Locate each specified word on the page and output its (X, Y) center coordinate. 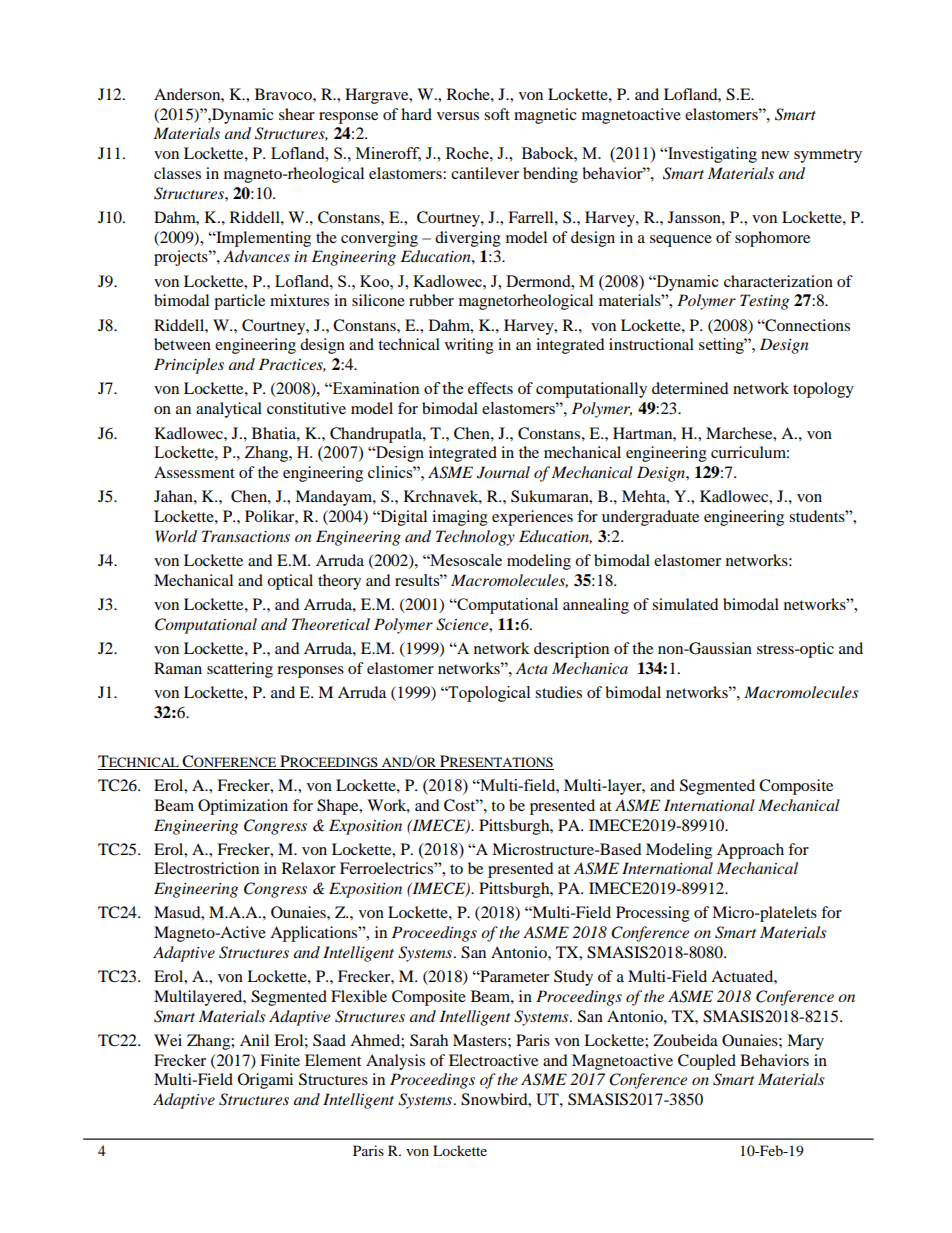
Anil (254, 1040)
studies (558, 692)
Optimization (243, 807)
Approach (750, 851)
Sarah (429, 1040)
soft (497, 114)
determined (690, 388)
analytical (229, 410)
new (775, 155)
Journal (503, 472)
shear (297, 114)
